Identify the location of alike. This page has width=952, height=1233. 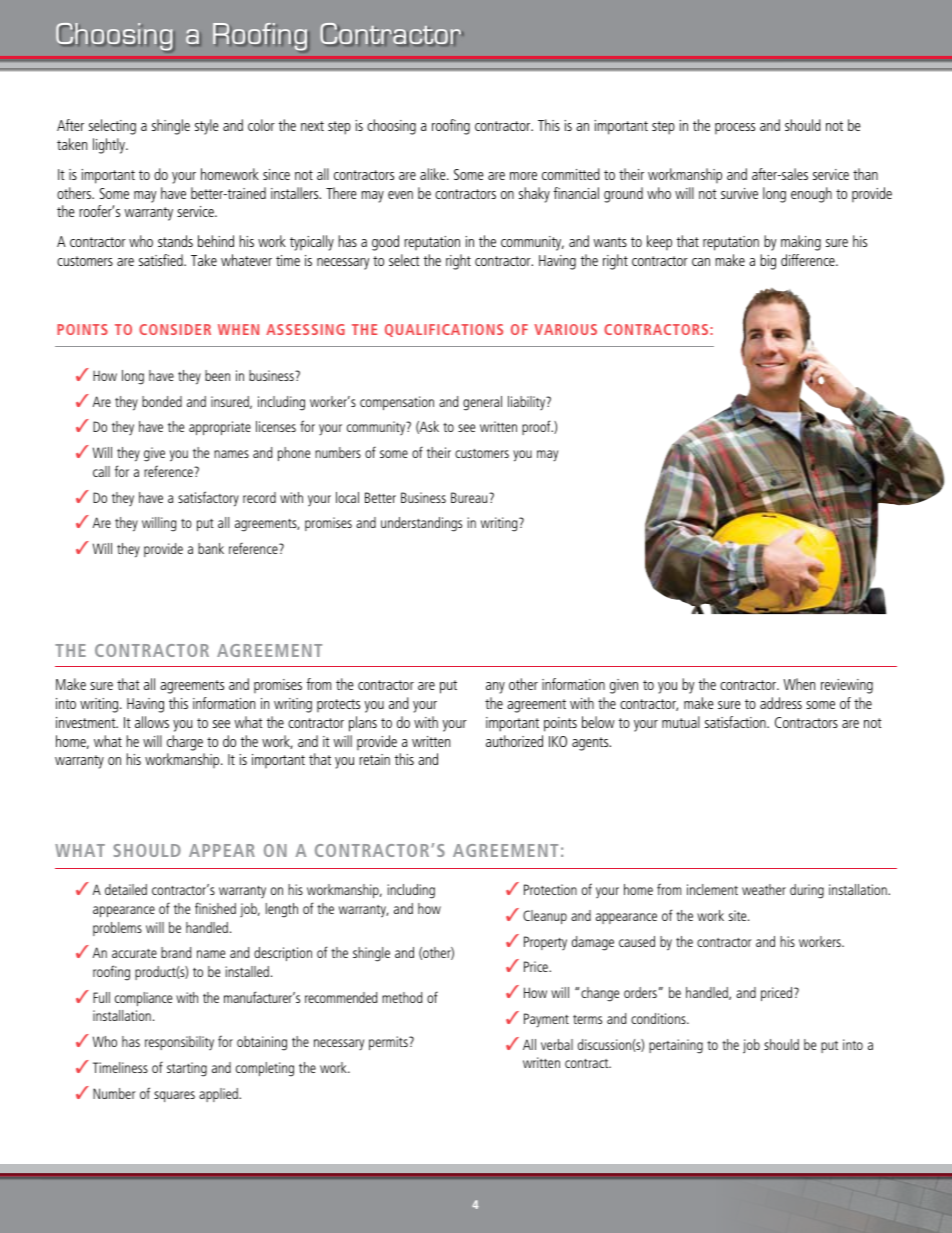
(434, 174).
